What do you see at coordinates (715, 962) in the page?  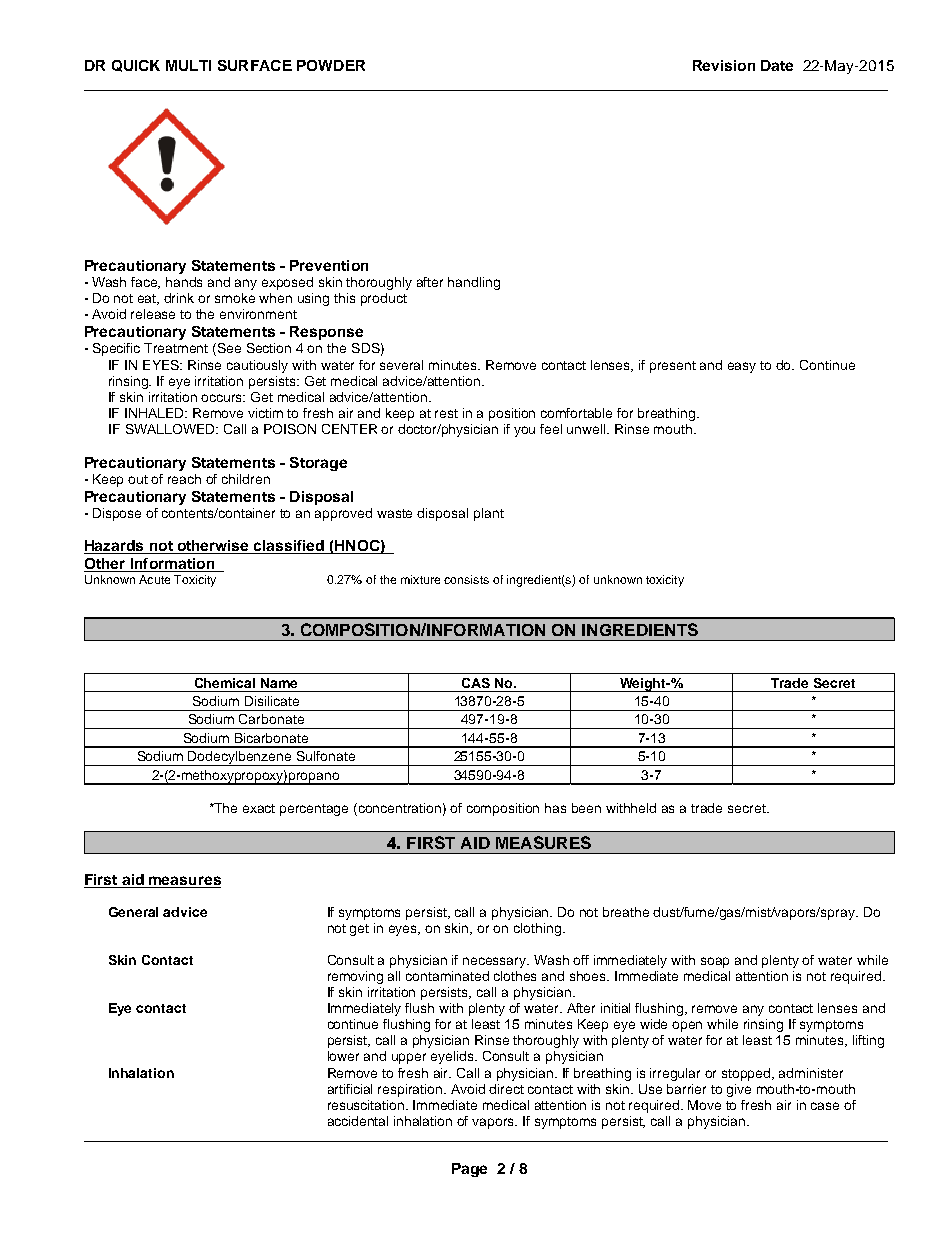 I see `soap` at bounding box center [715, 962].
